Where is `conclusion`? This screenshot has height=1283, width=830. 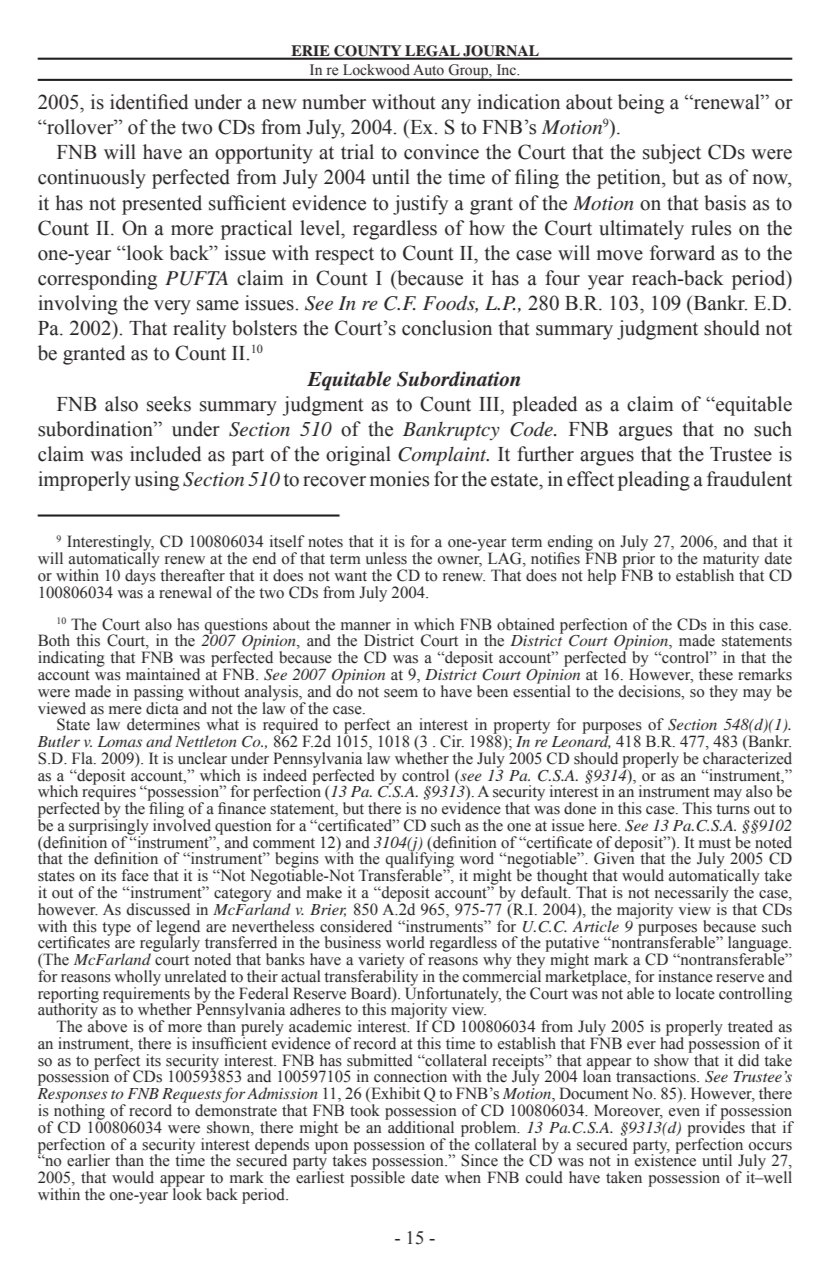 conclusion is located at coordinates (447, 328).
